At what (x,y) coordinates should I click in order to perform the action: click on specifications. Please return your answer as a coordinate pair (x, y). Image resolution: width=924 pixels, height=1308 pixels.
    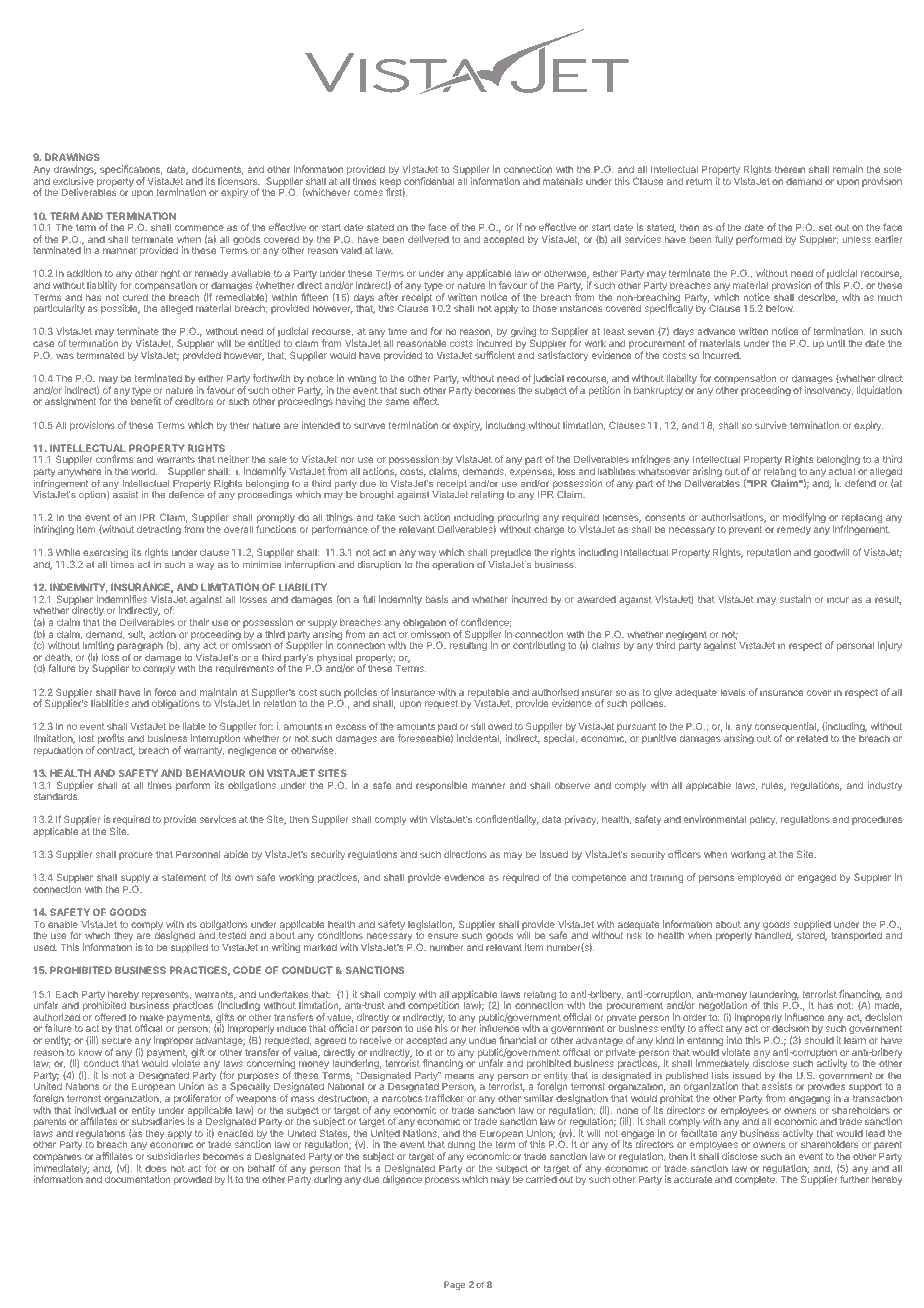
    Looking at the image, I should click on (131, 171).
